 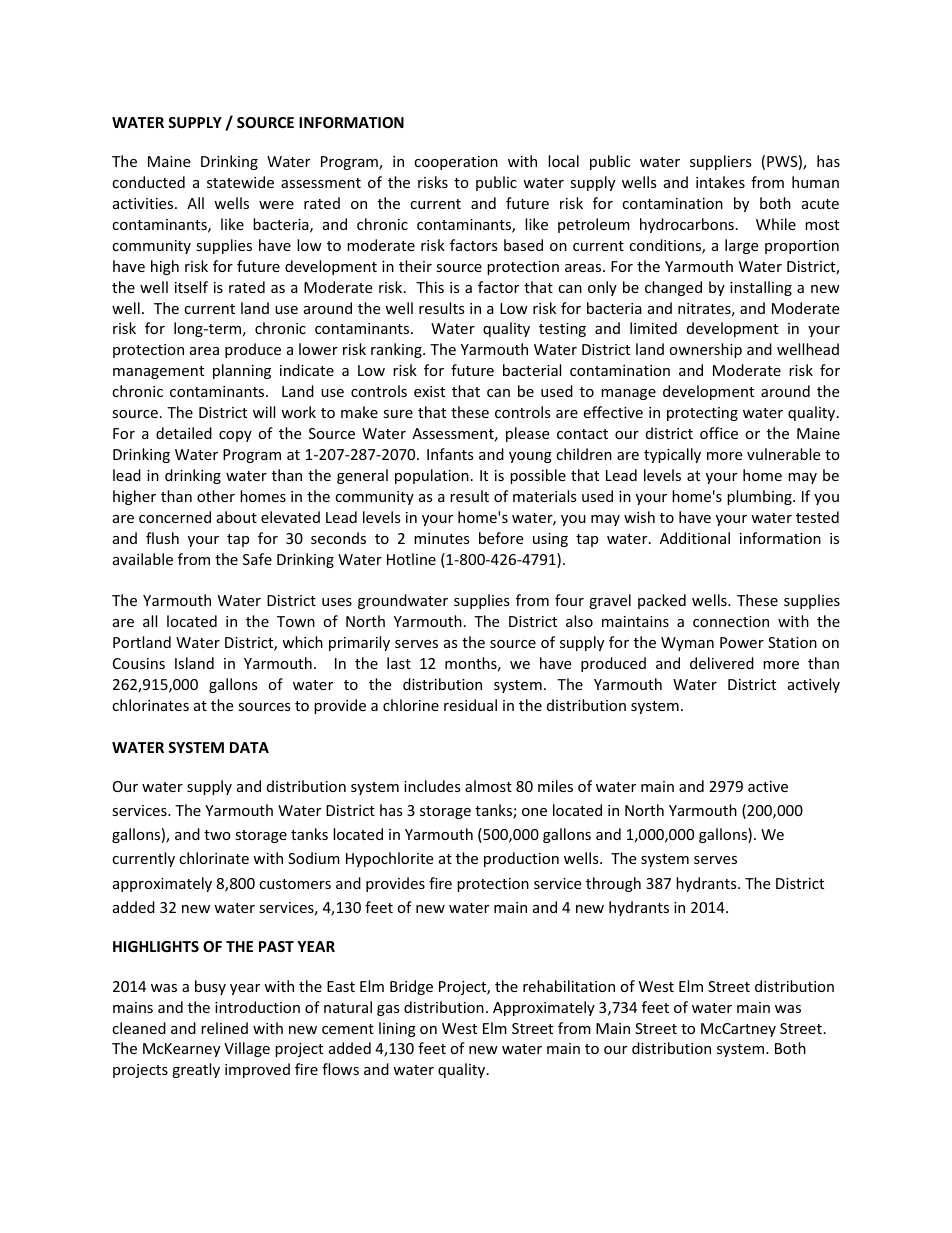 I want to click on Infants, so click(x=450, y=454).
